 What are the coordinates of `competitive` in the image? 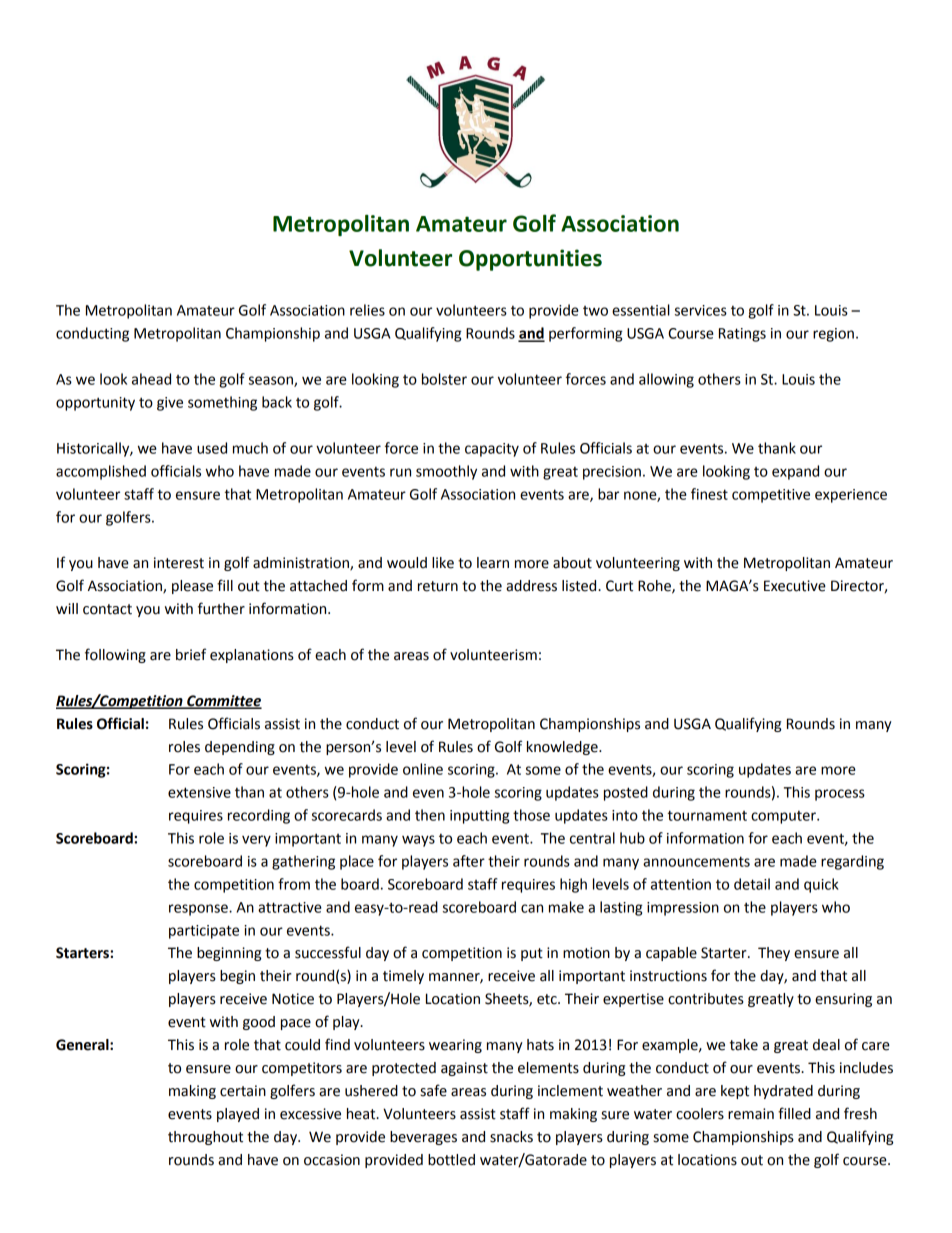 It's located at (771, 496).
